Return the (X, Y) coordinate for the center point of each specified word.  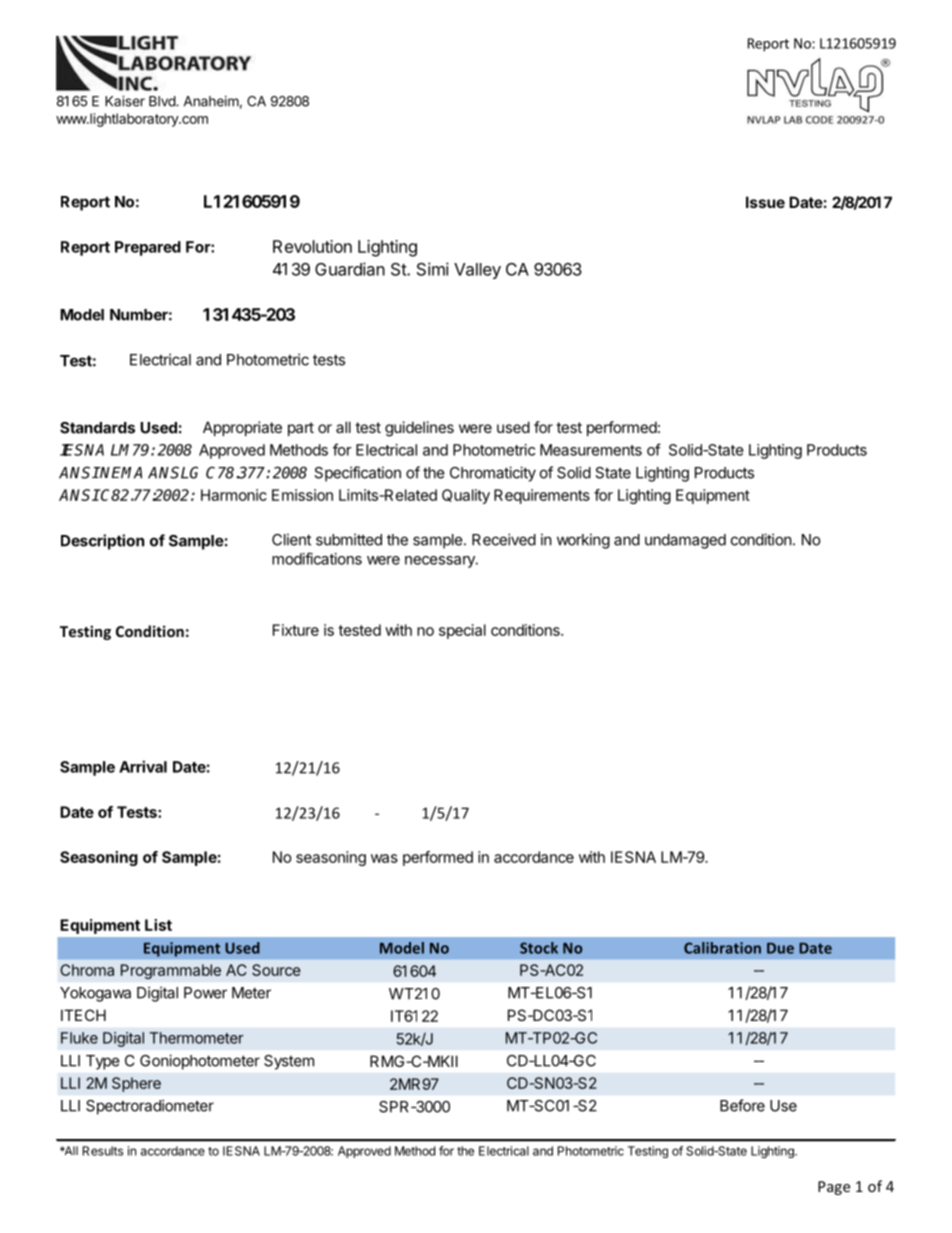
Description (102, 542)
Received (504, 539)
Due (780, 948)
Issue (765, 202)
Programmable (171, 971)
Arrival (143, 766)
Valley (477, 271)
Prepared (148, 248)
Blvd (163, 101)
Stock (539, 948)
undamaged (685, 541)
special (462, 631)
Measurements (591, 450)
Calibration (722, 948)
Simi (433, 269)
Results (103, 1151)
